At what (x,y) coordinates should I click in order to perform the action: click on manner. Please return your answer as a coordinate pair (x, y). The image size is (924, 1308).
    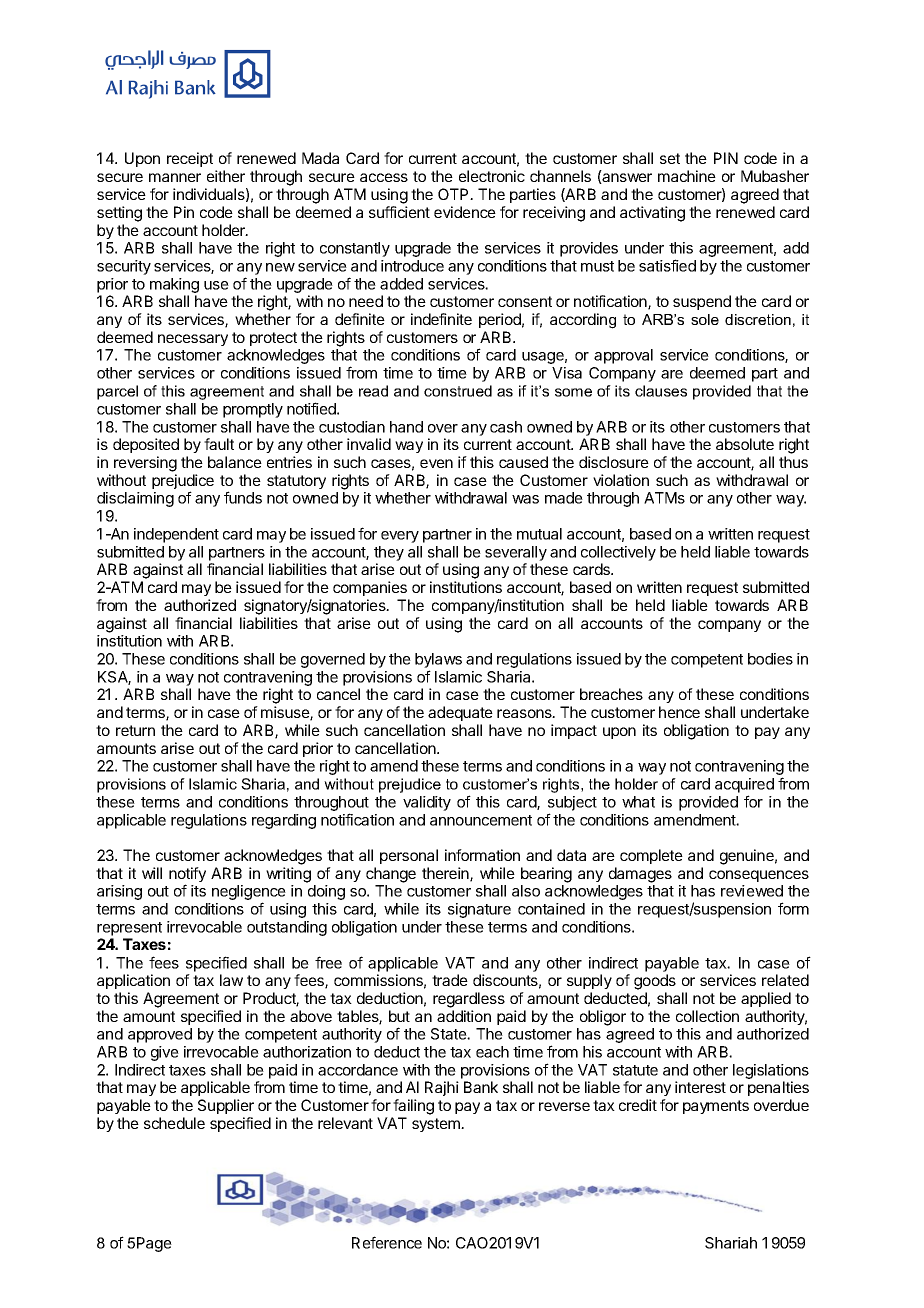
    Looking at the image, I should click on (175, 177).
